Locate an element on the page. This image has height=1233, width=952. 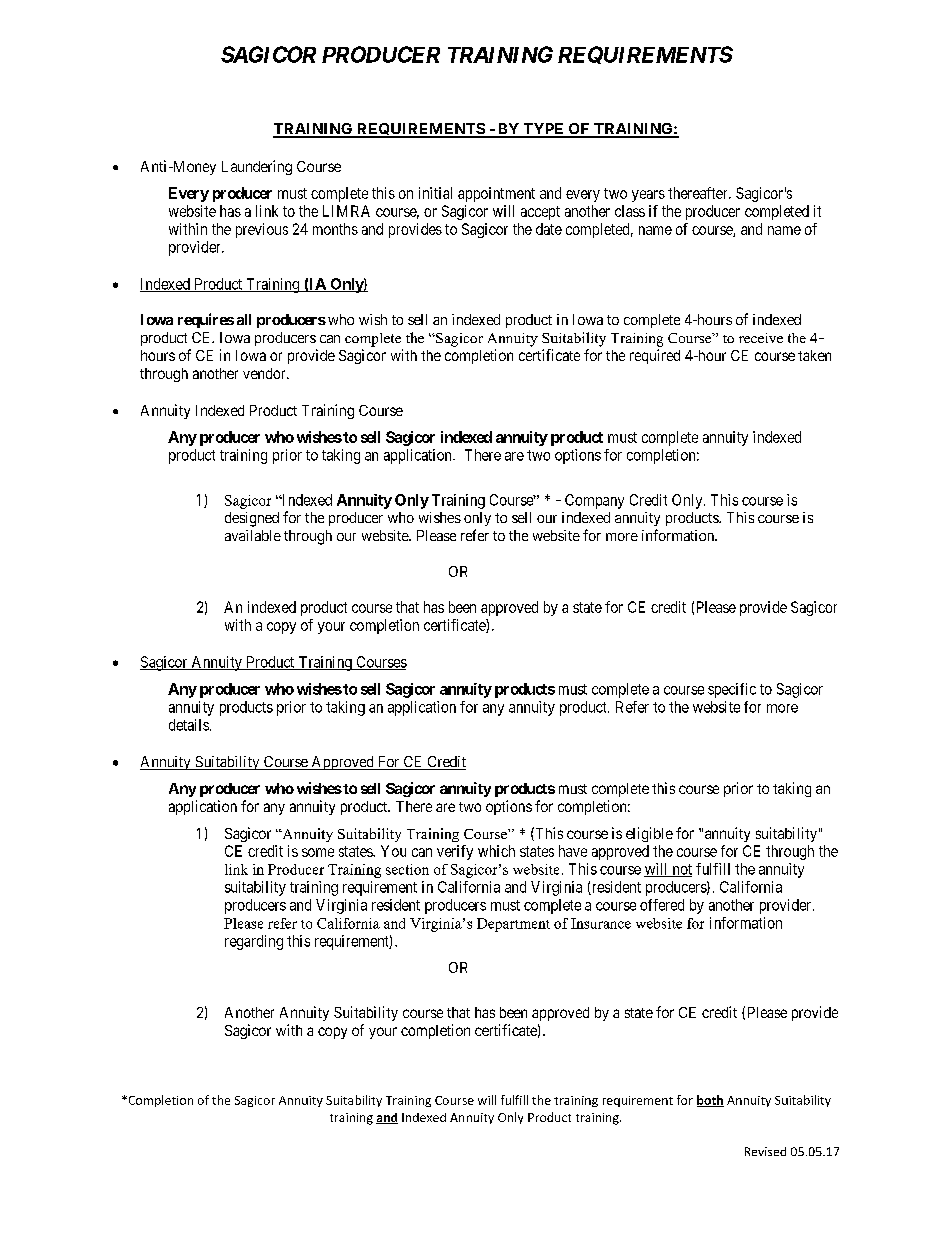
Laundering is located at coordinates (257, 167).
